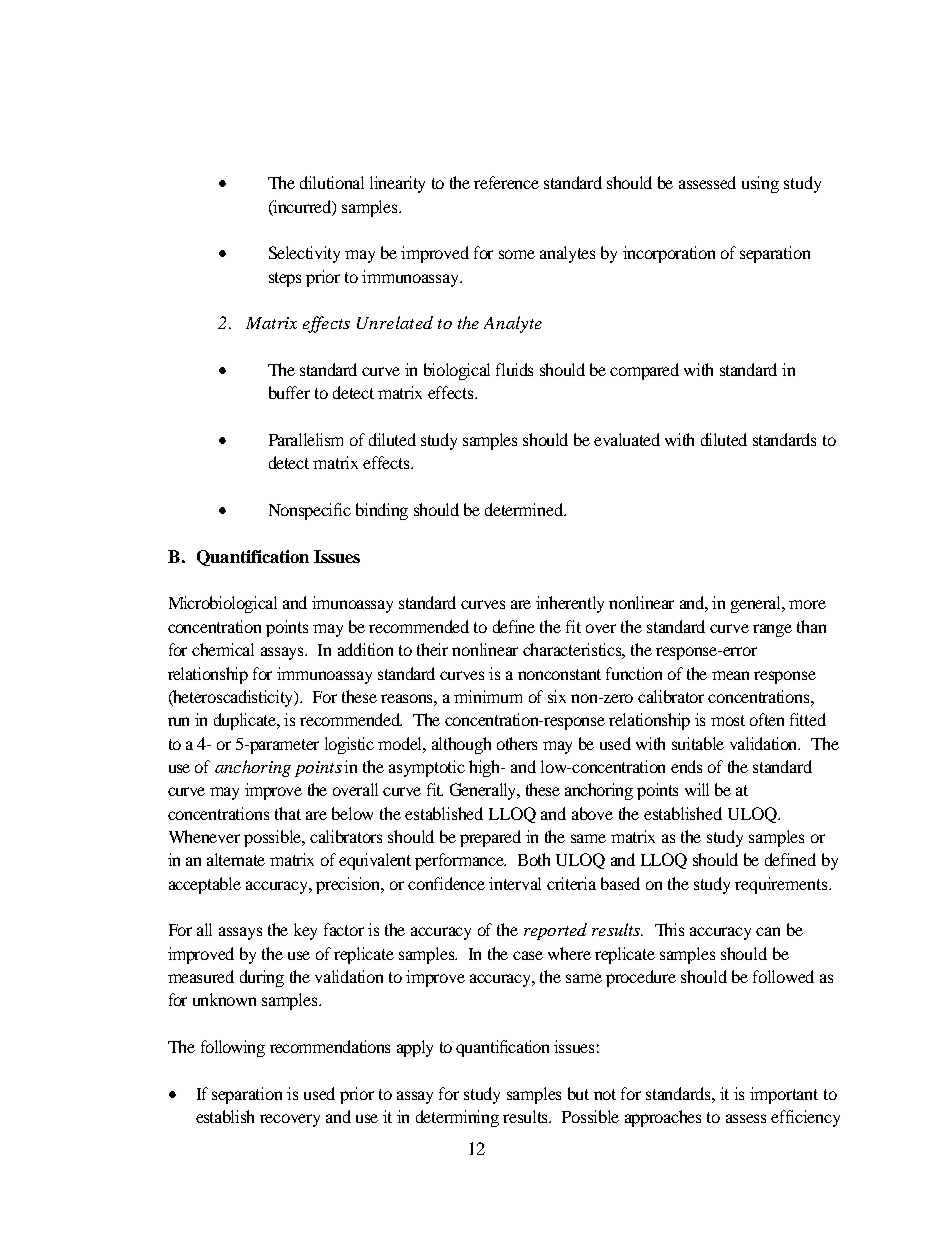  Describe the element at coordinates (432, 649) in the screenshot. I see `their` at that location.
